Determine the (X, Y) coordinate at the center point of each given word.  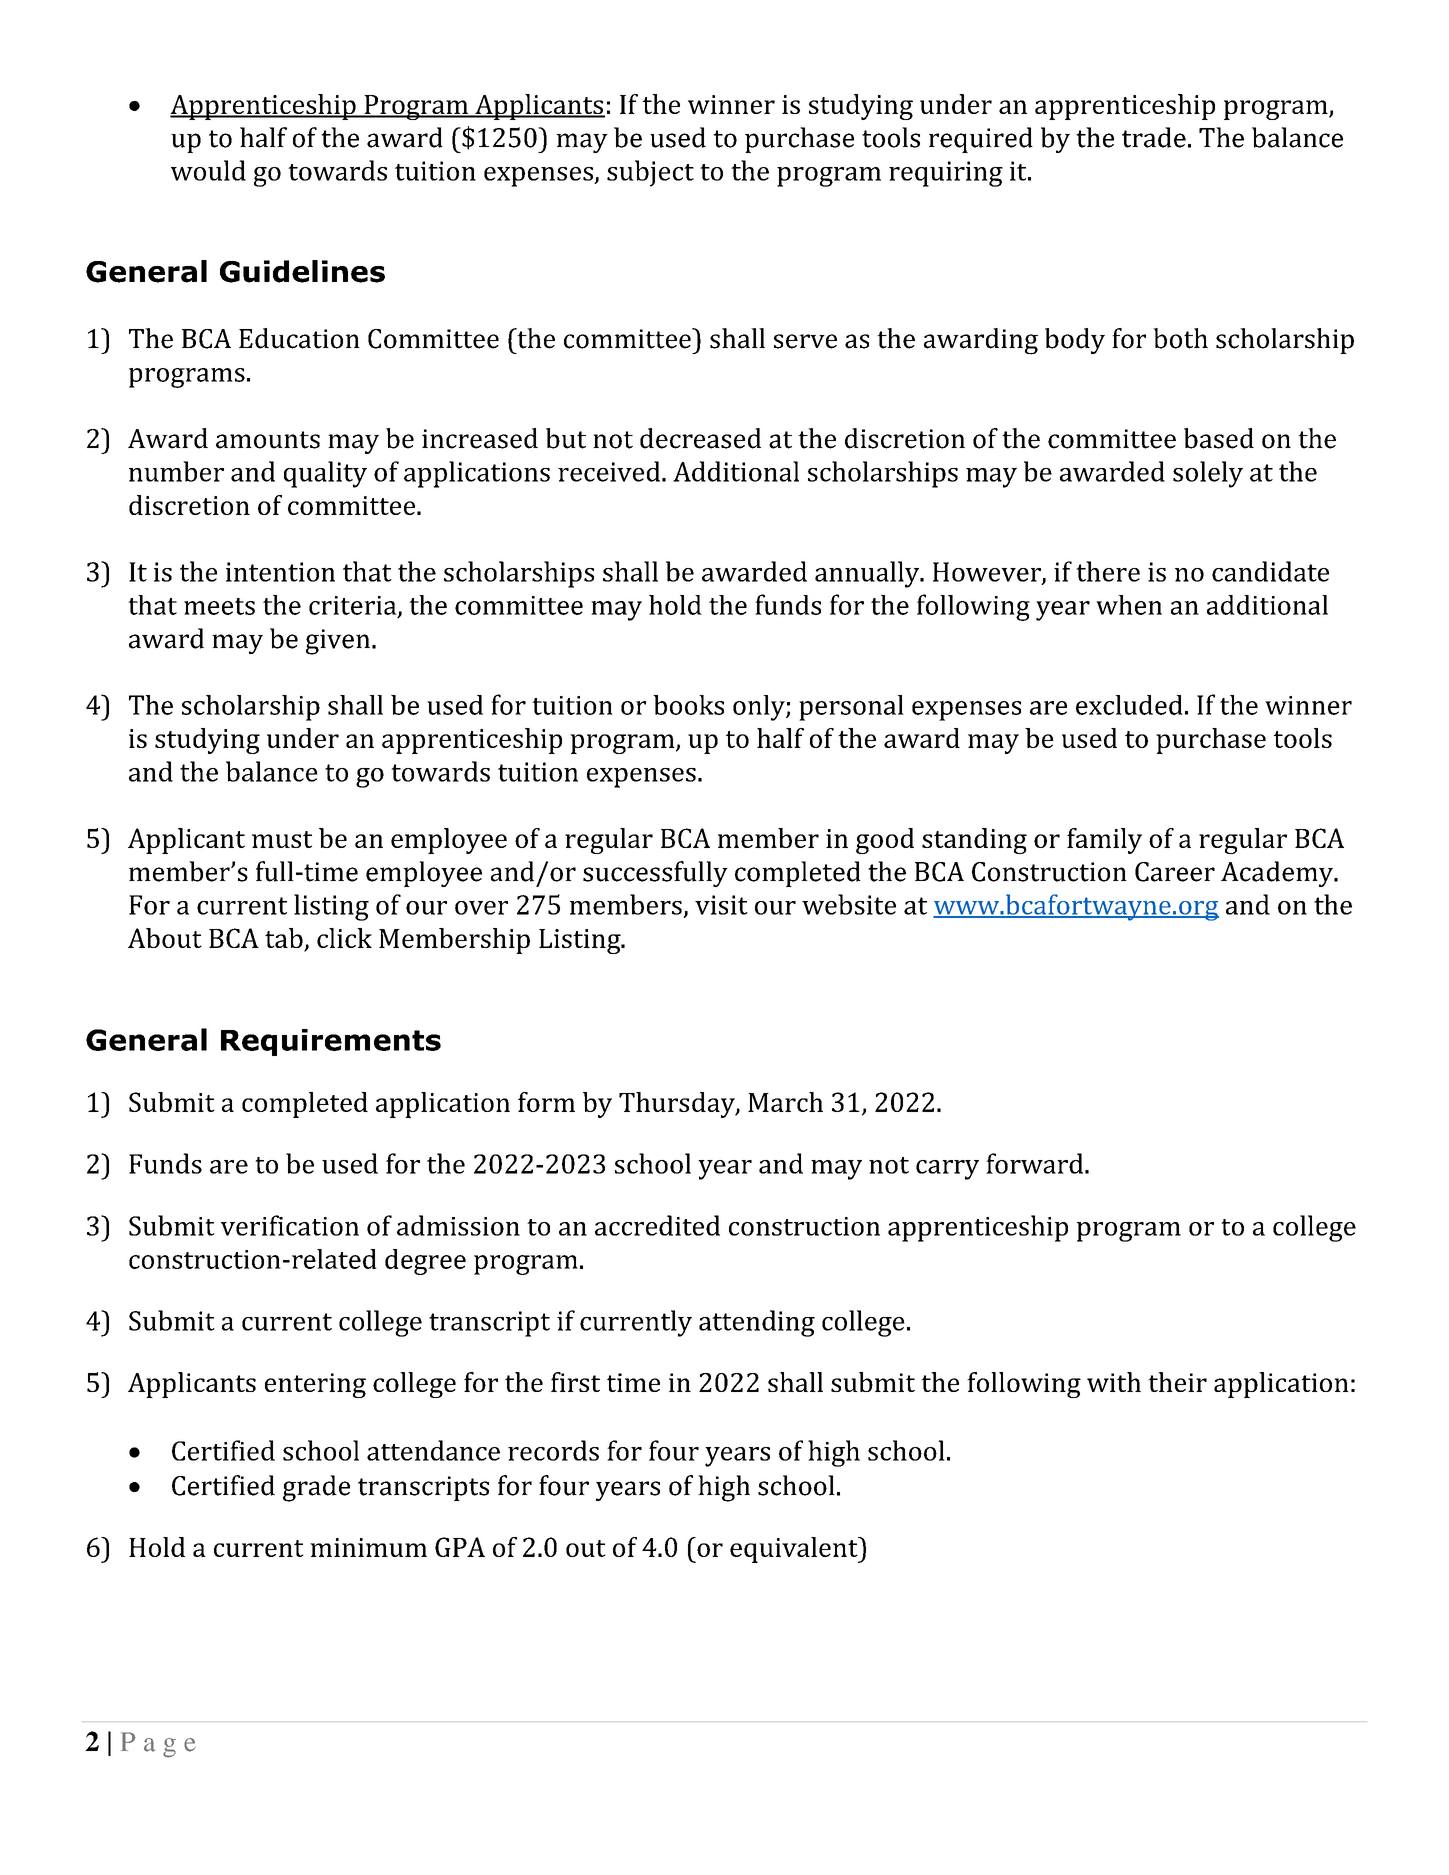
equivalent (795, 1550)
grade (316, 1488)
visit (721, 905)
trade (1154, 137)
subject (650, 173)
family (1104, 841)
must (282, 839)
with (1114, 1382)
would (208, 170)
